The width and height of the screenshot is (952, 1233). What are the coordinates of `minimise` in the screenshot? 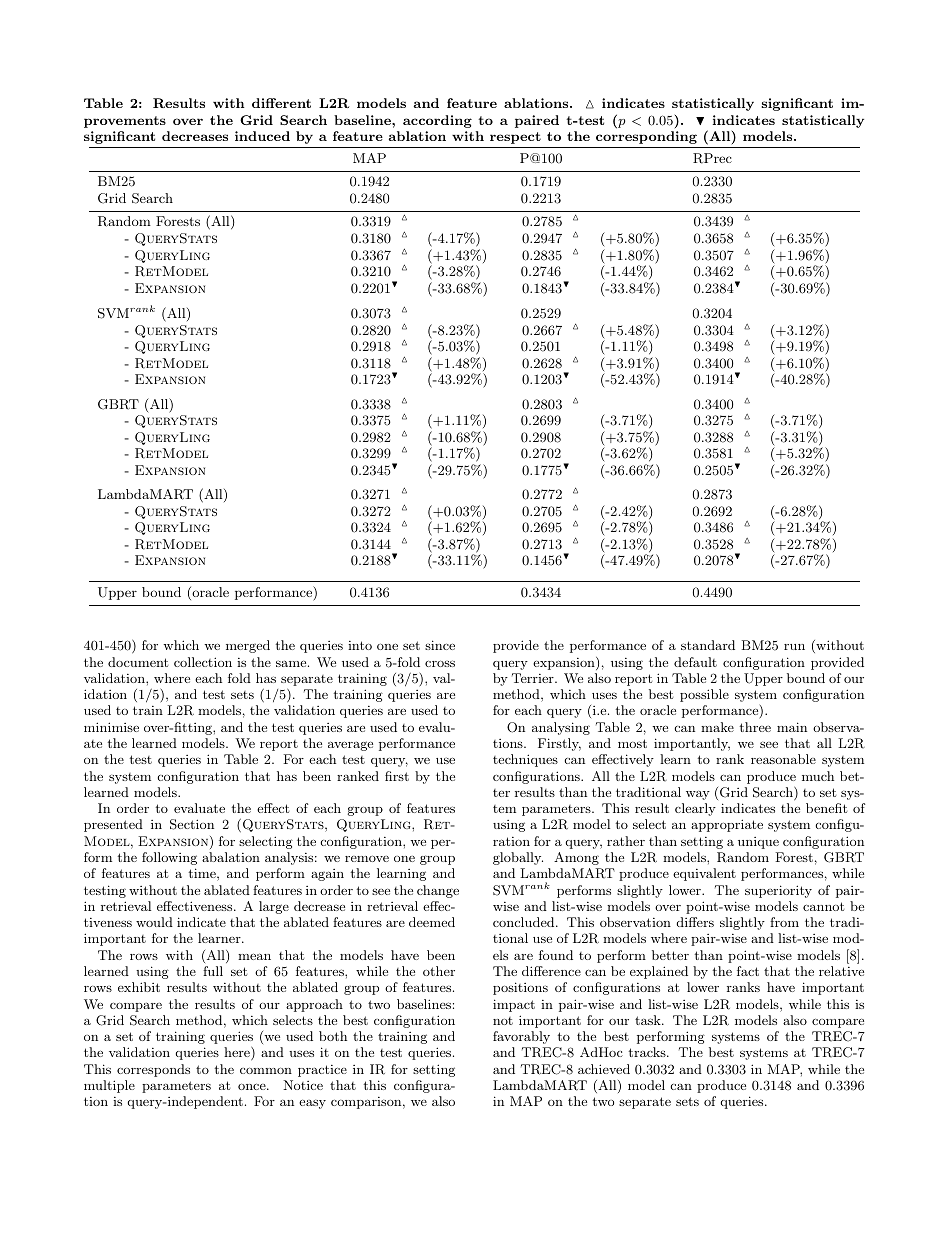 It's located at (111, 727).
